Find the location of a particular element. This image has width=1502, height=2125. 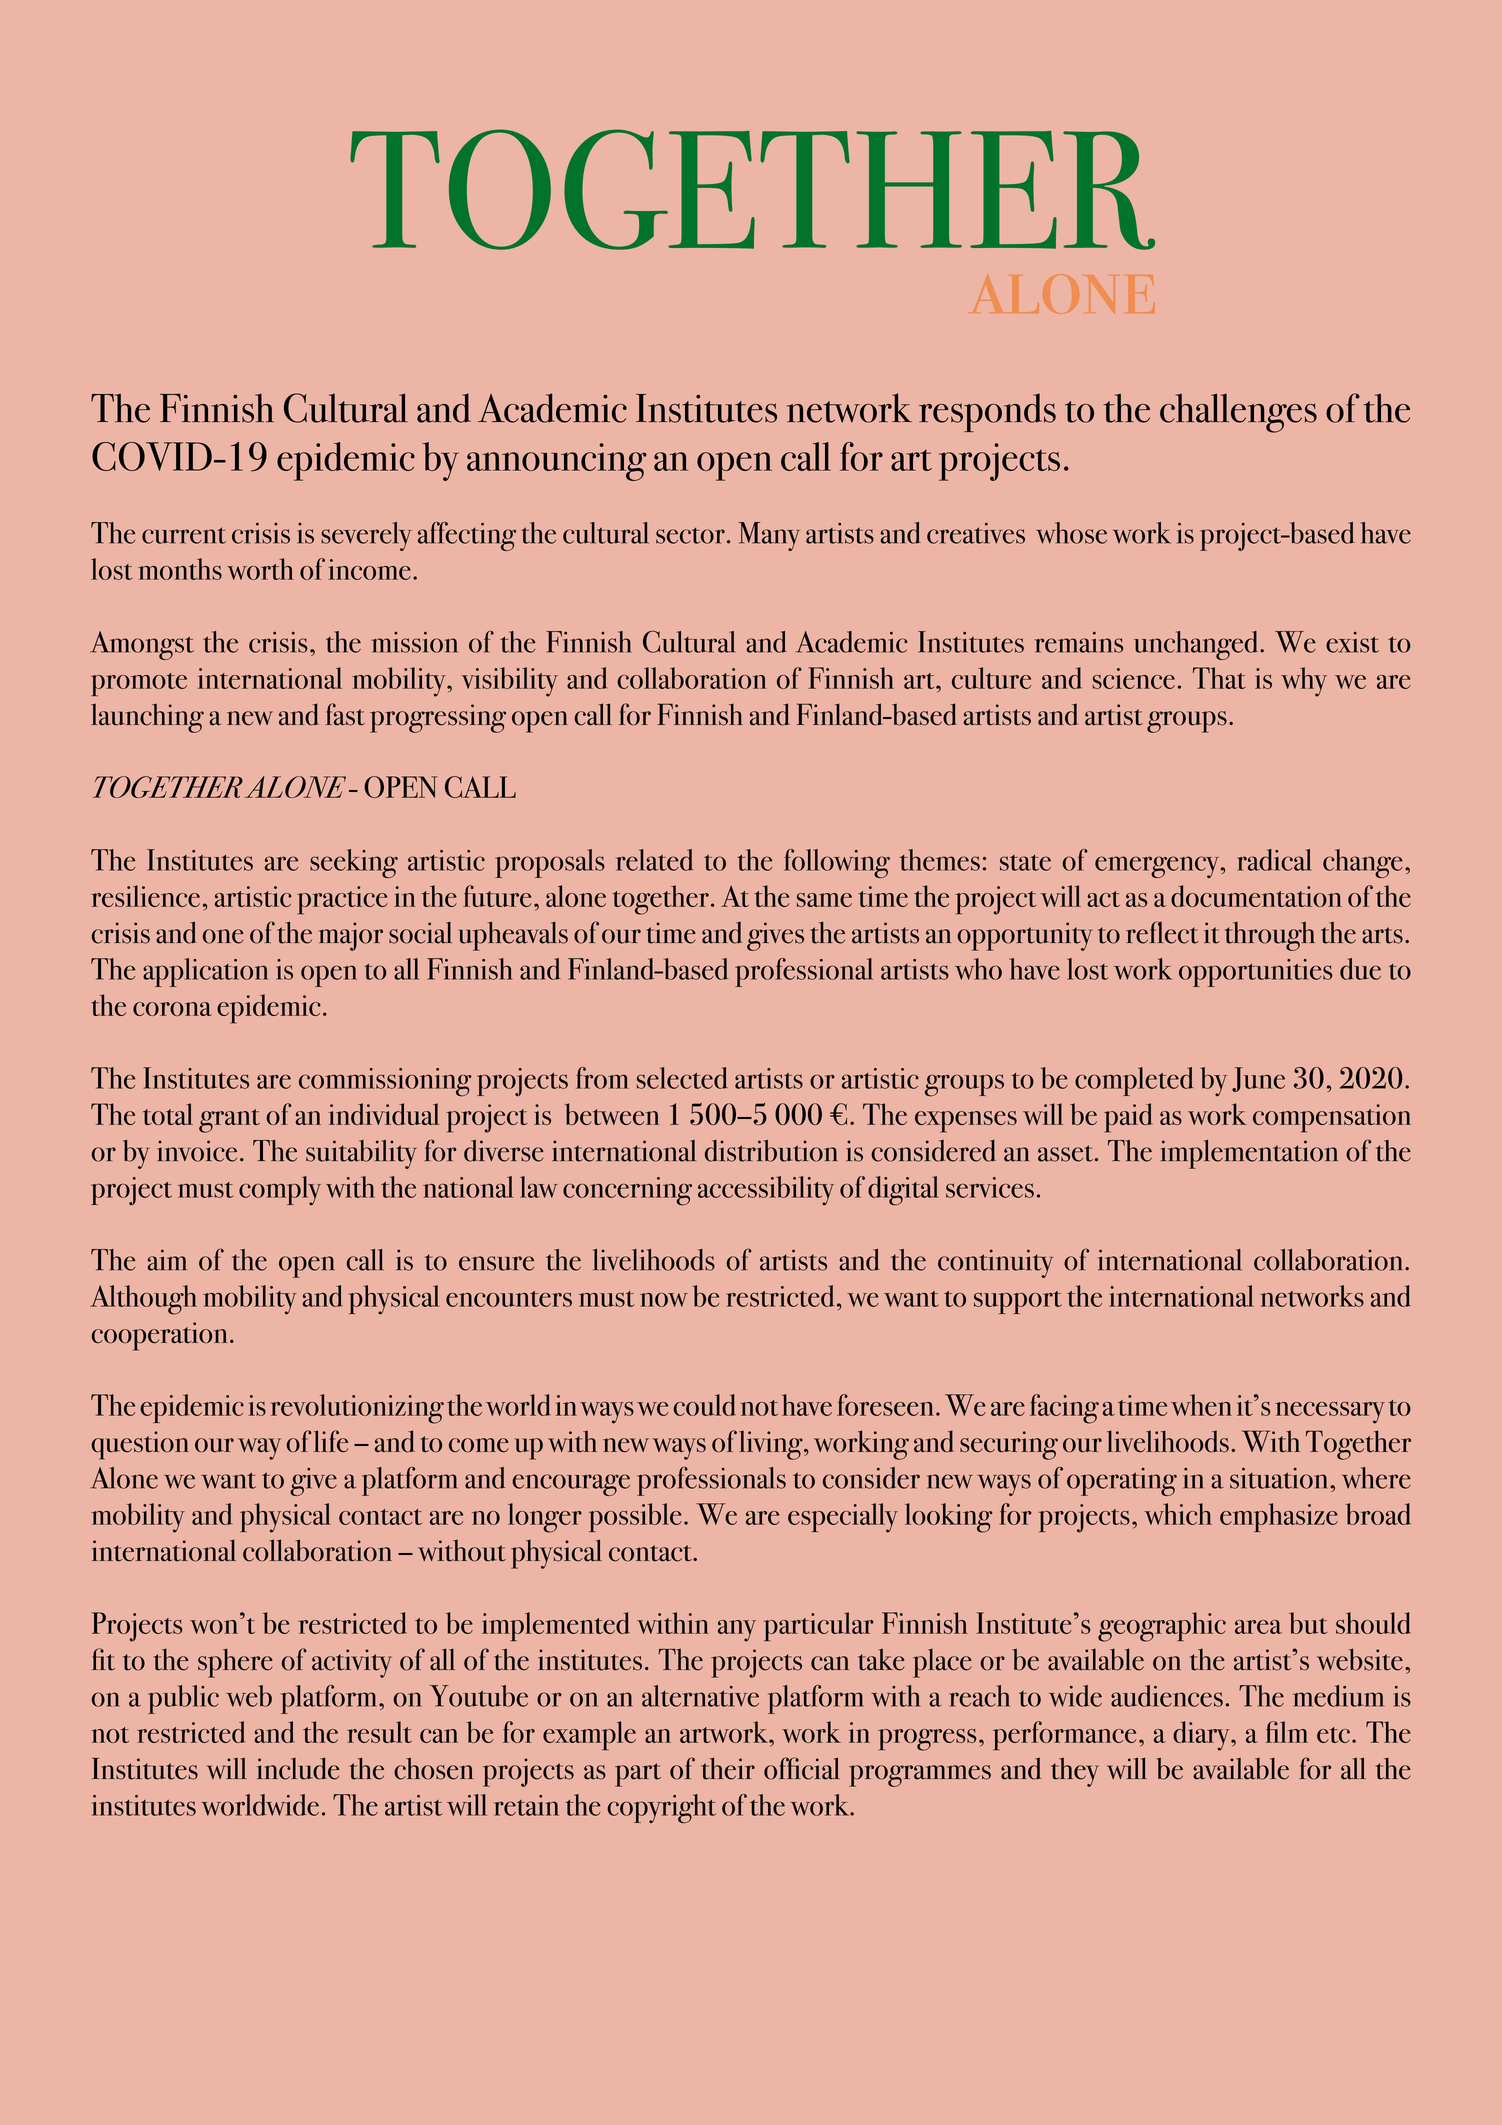

life is located at coordinates (331, 1441).
